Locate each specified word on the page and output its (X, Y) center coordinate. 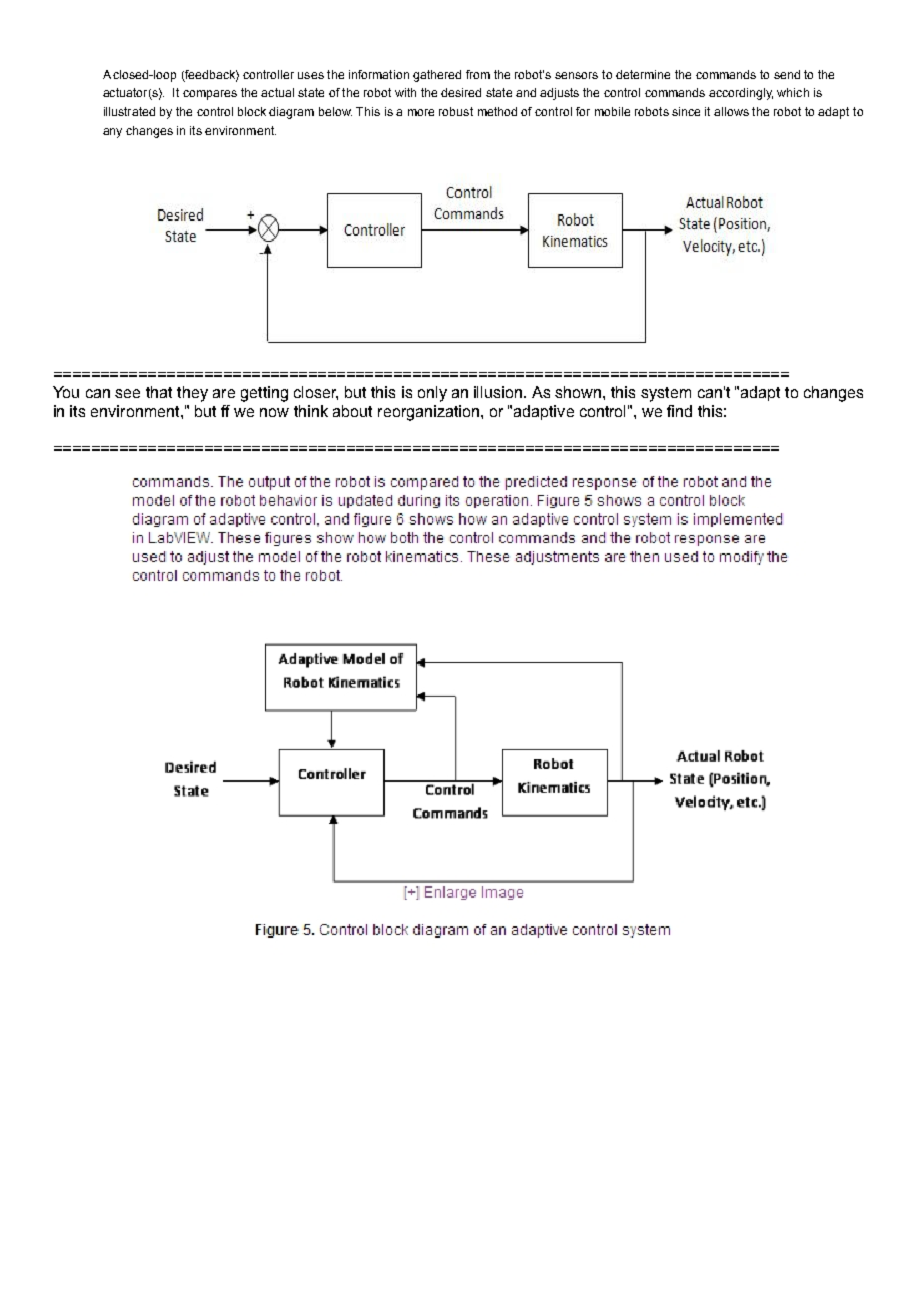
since (686, 111)
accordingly (741, 94)
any (112, 133)
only (432, 394)
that (159, 392)
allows (731, 111)
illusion (499, 392)
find (679, 411)
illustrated (129, 111)
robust (456, 111)
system (666, 394)
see (127, 393)
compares (210, 95)
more (421, 112)
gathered (437, 76)
